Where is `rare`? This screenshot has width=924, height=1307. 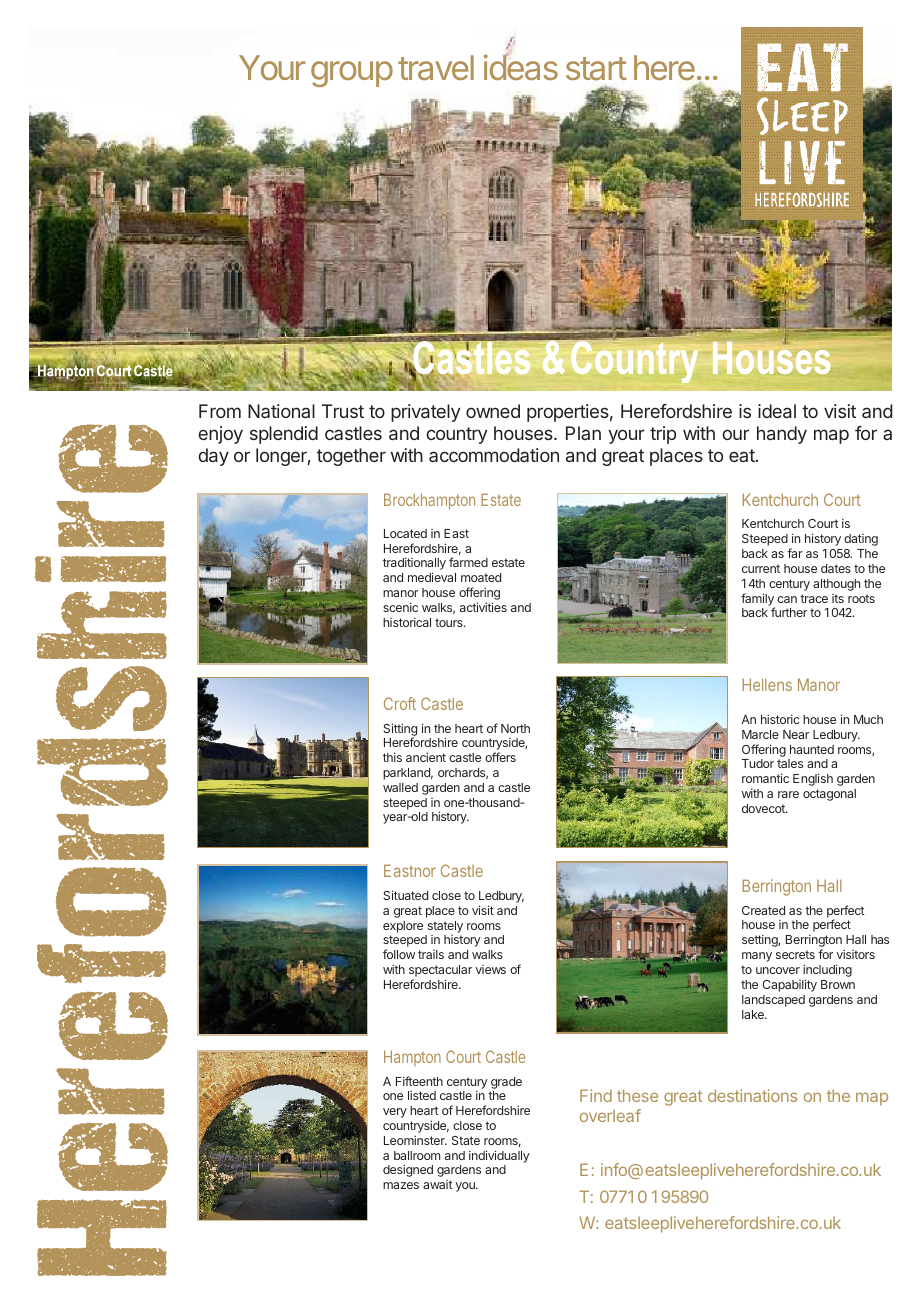
rare is located at coordinates (788, 794).
